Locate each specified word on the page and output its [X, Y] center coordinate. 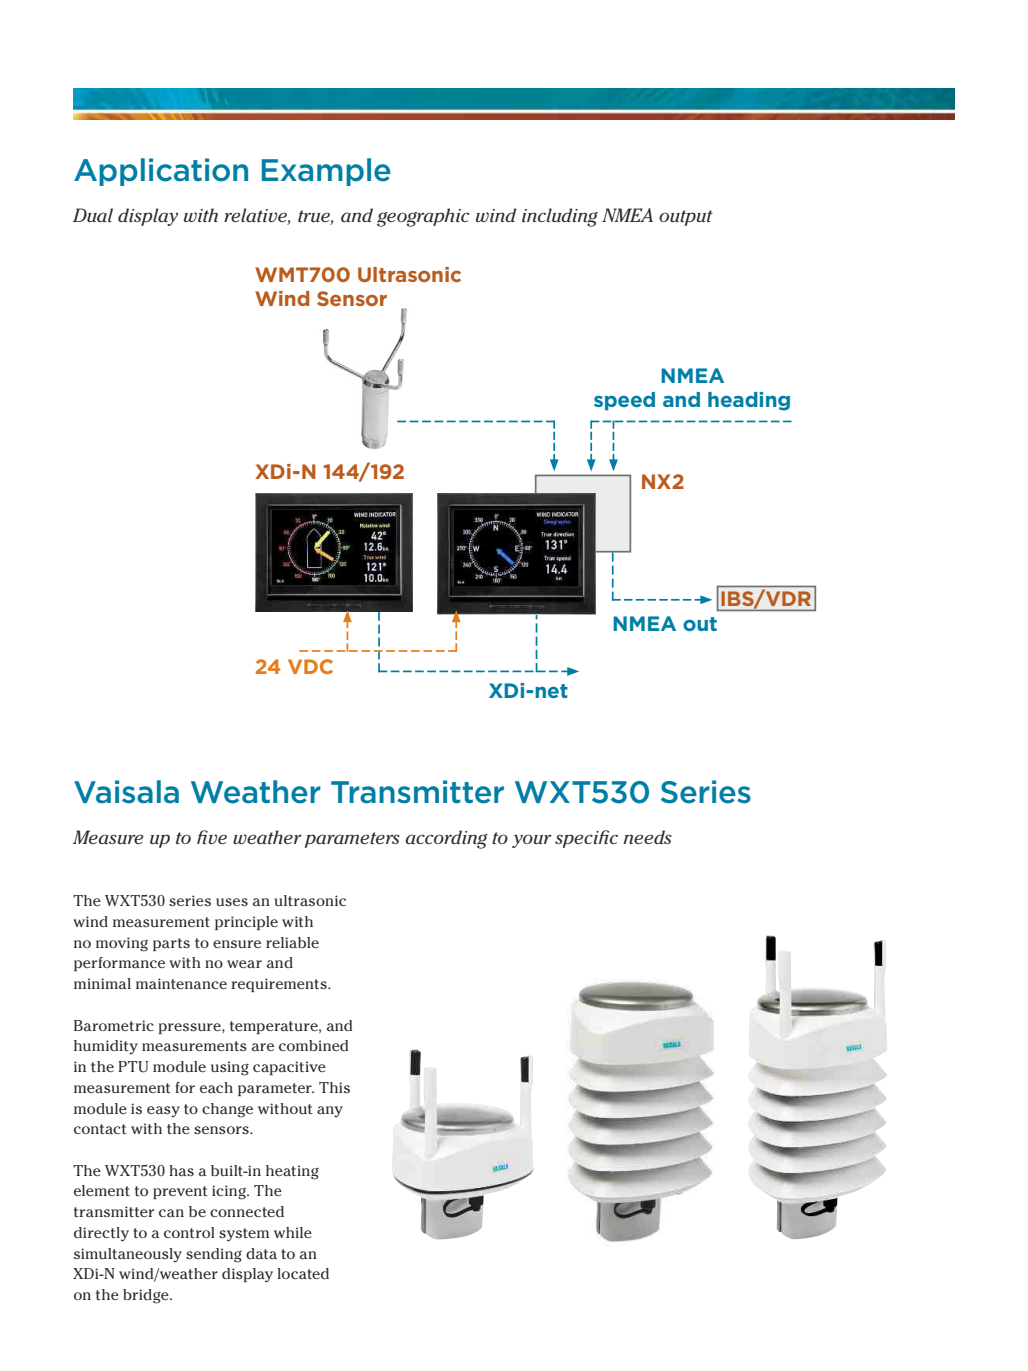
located [303, 1273]
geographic [423, 217]
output [686, 218]
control [189, 1232]
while [293, 1232]
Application [161, 172]
